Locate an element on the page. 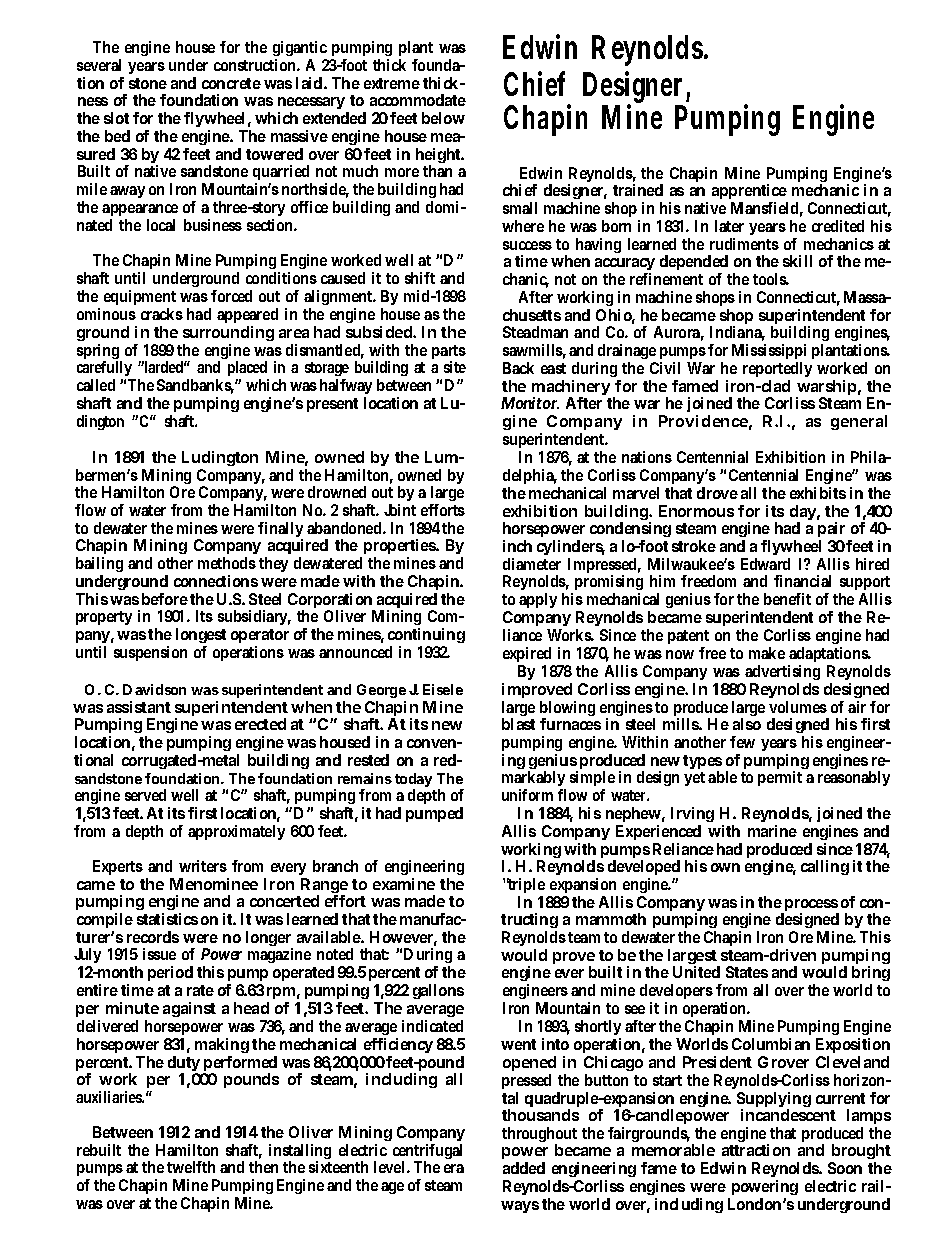  apprentice is located at coordinates (750, 193).
